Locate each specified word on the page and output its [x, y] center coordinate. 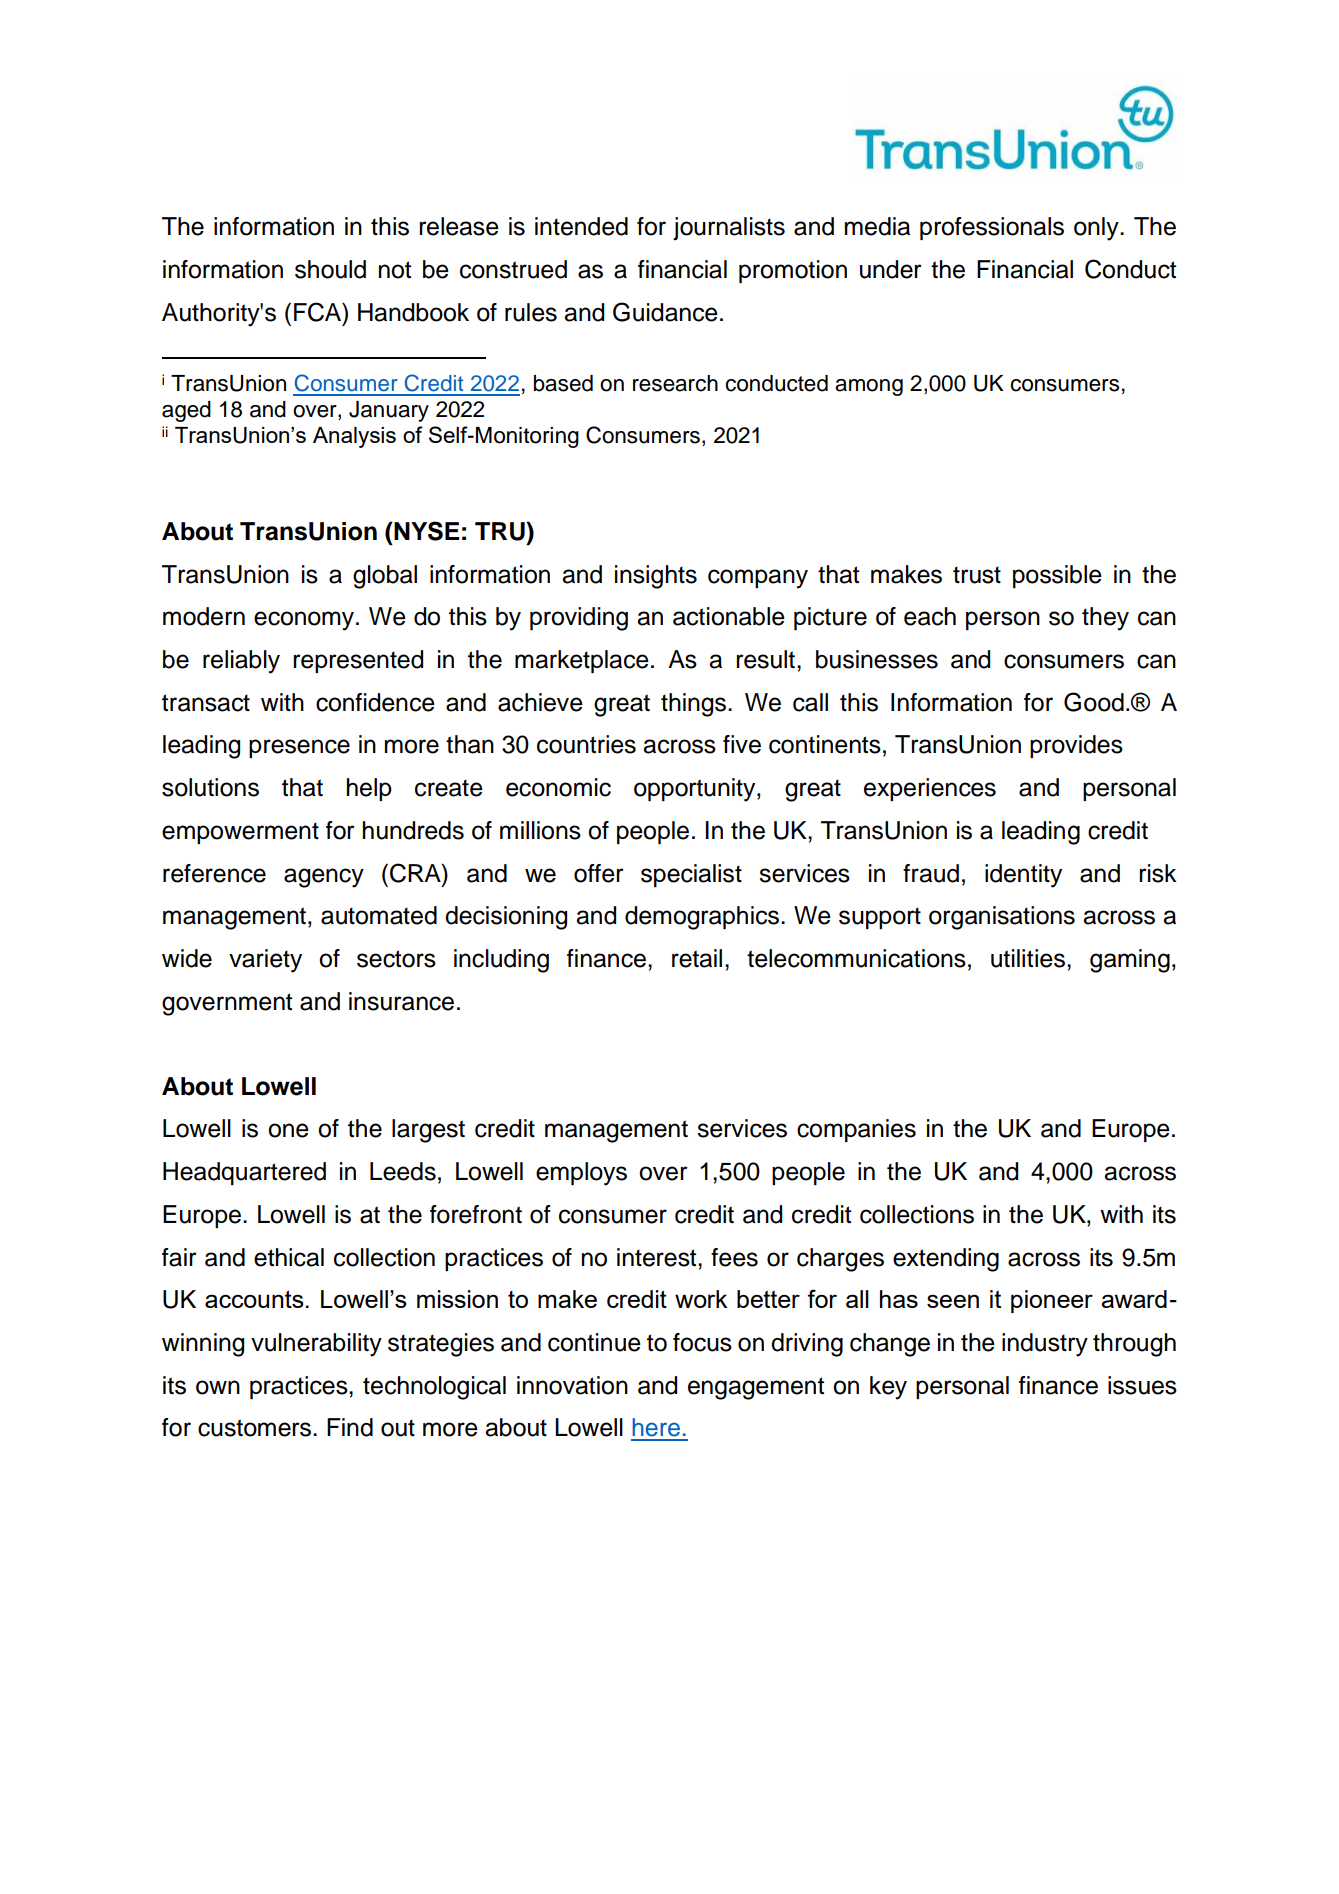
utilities [1028, 958]
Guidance [665, 312]
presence [299, 748]
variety [265, 961]
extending [946, 1260]
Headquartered [244, 1173]
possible [1057, 576]
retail [697, 958]
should [330, 269]
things [695, 705]
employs [581, 1174]
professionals [992, 228]
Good [1094, 702]
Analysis [354, 437]
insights [656, 577]
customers [256, 1428]
